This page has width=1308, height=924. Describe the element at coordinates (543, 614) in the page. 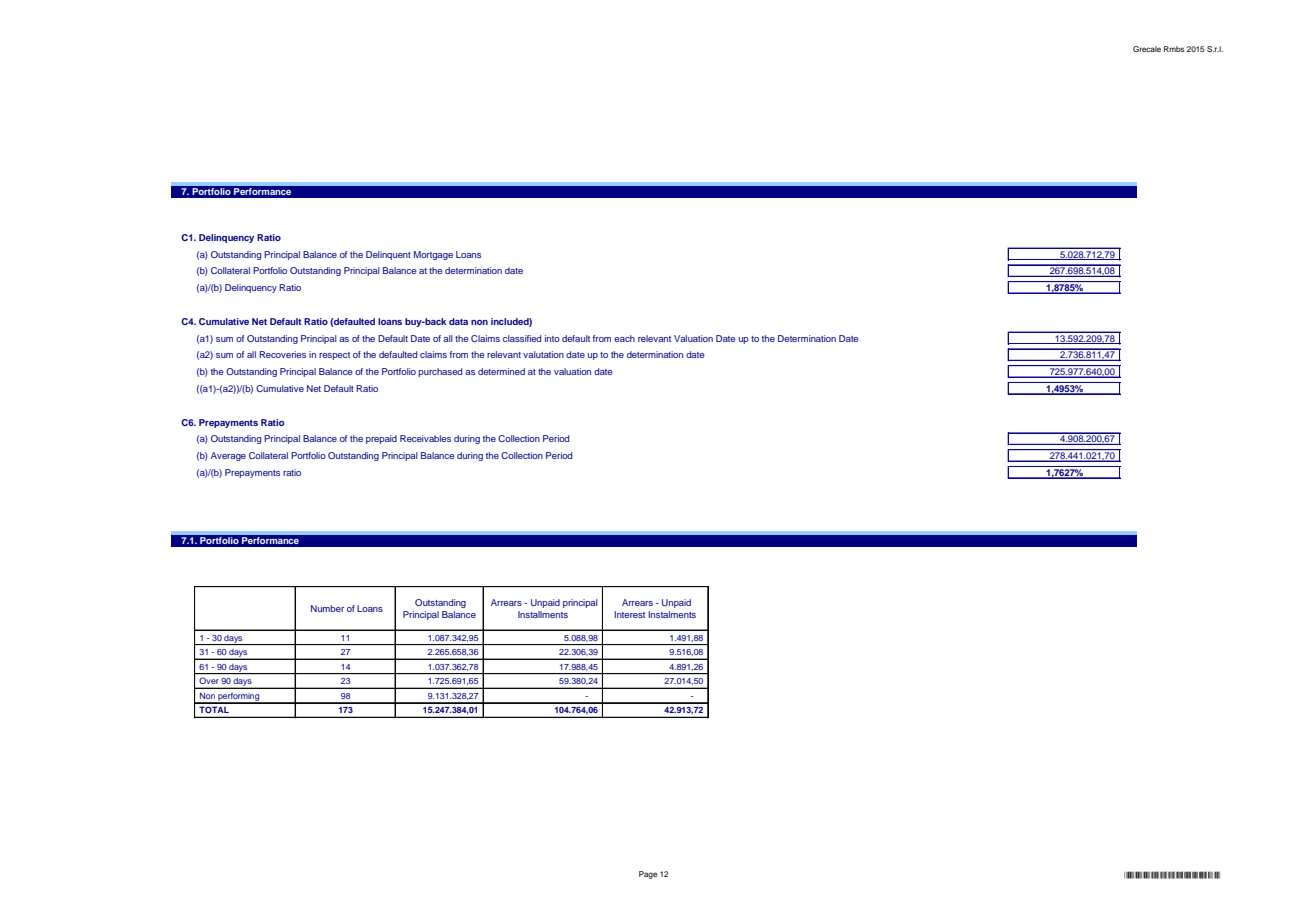

I see `Installments` at that location.
